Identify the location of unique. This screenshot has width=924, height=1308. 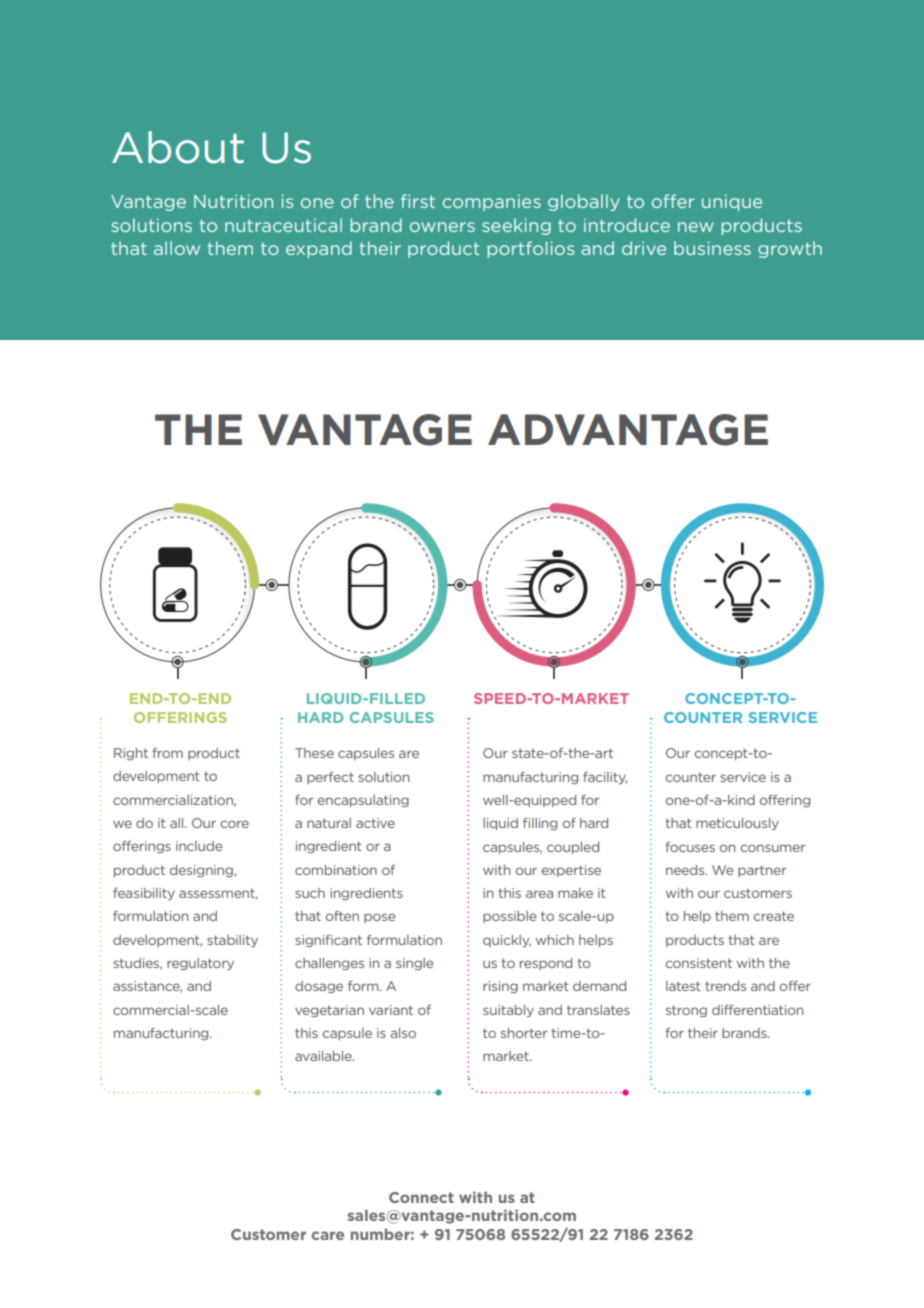
(732, 203).
